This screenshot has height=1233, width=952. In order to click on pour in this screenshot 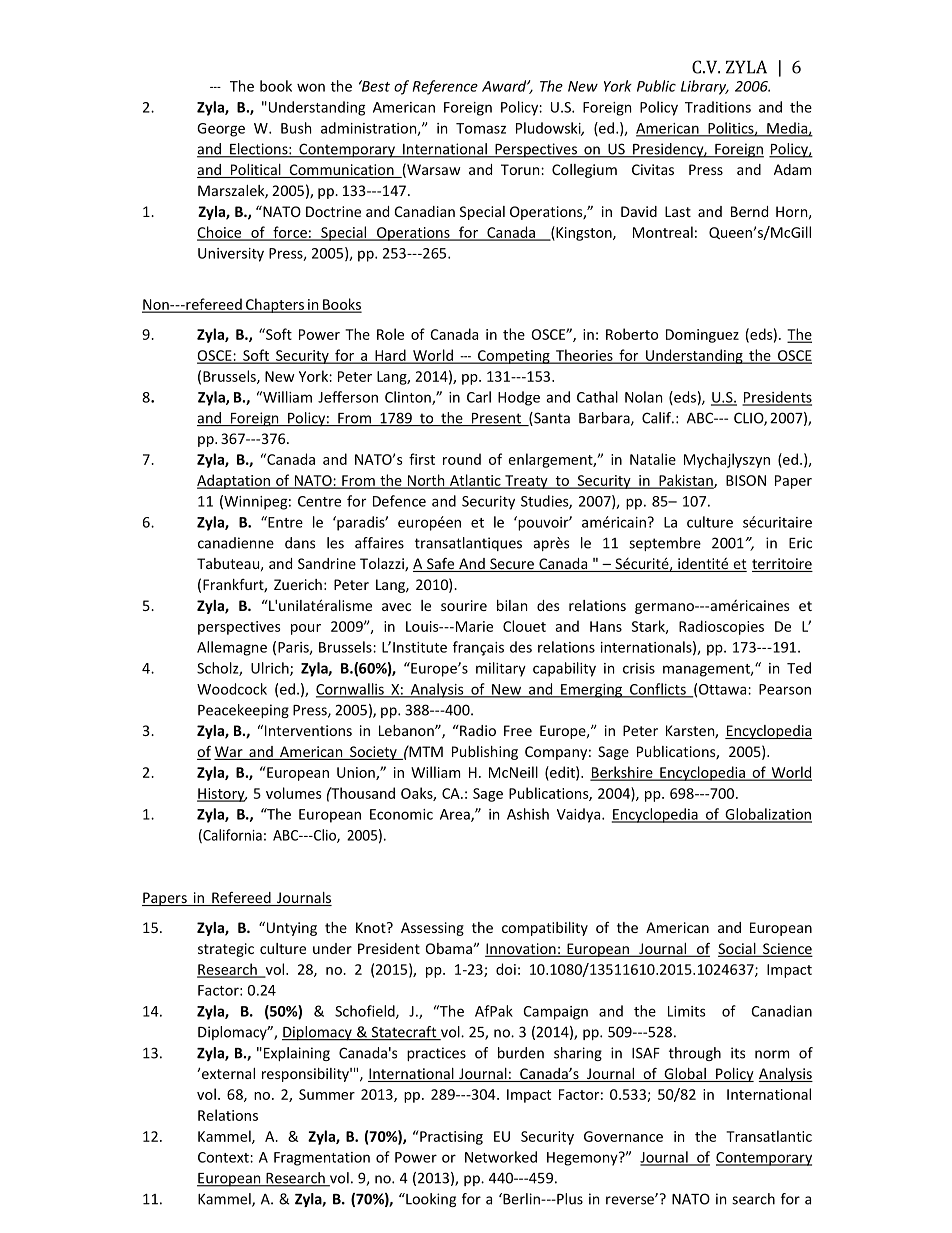, I will do `click(306, 629)`.
